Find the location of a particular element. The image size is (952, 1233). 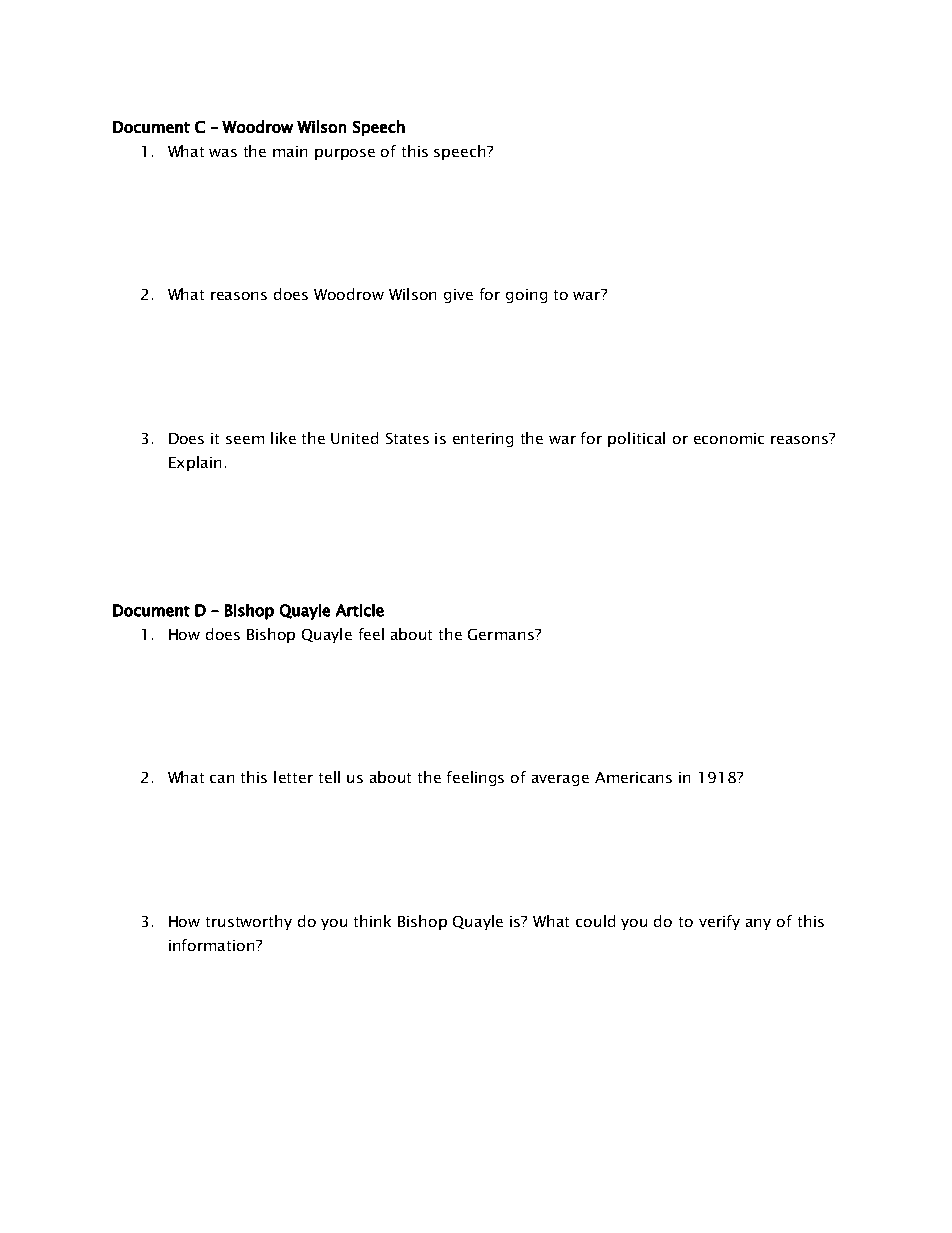

going is located at coordinates (526, 296).
